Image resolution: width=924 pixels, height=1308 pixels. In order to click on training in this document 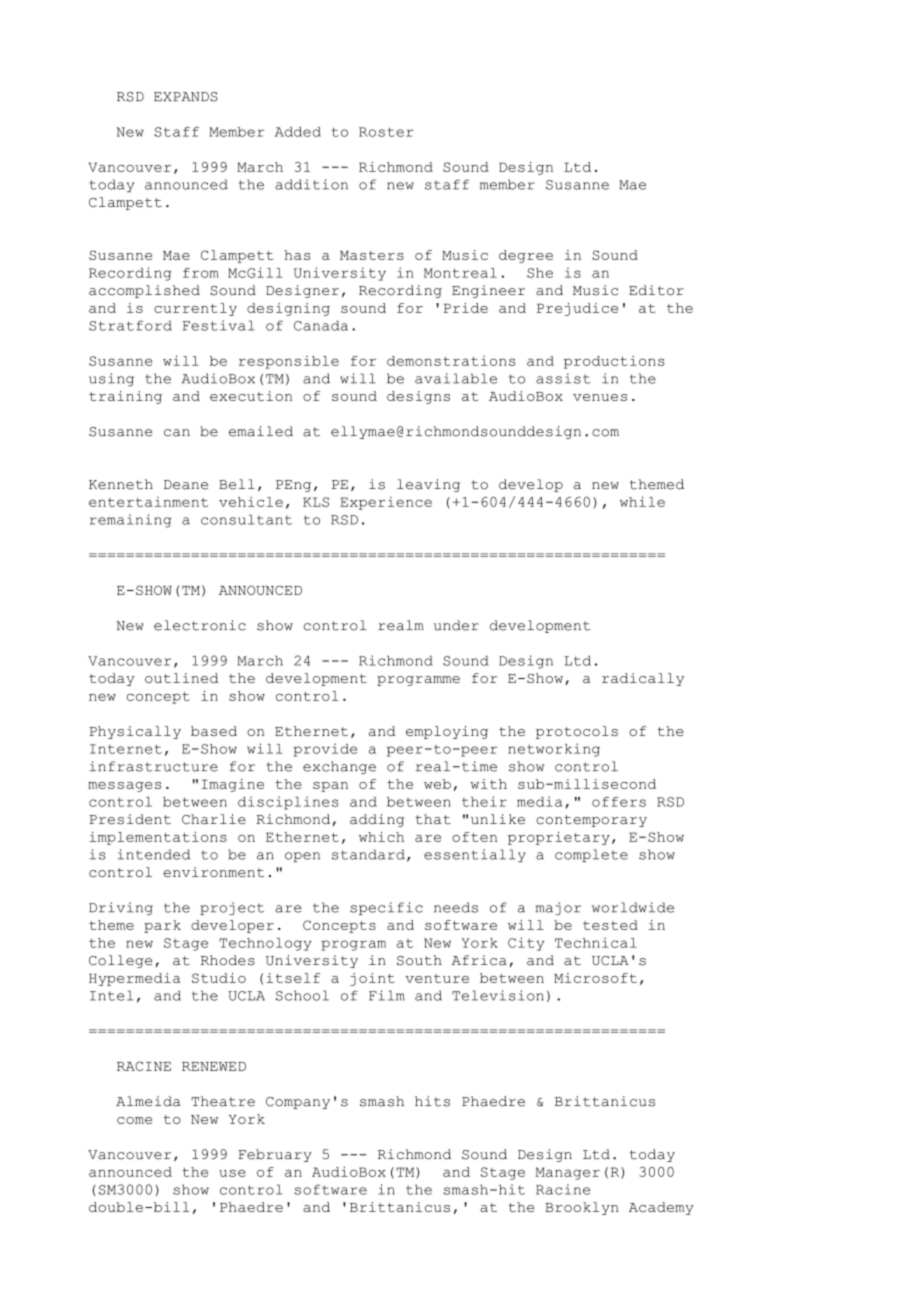, I will do `click(125, 397)`.
